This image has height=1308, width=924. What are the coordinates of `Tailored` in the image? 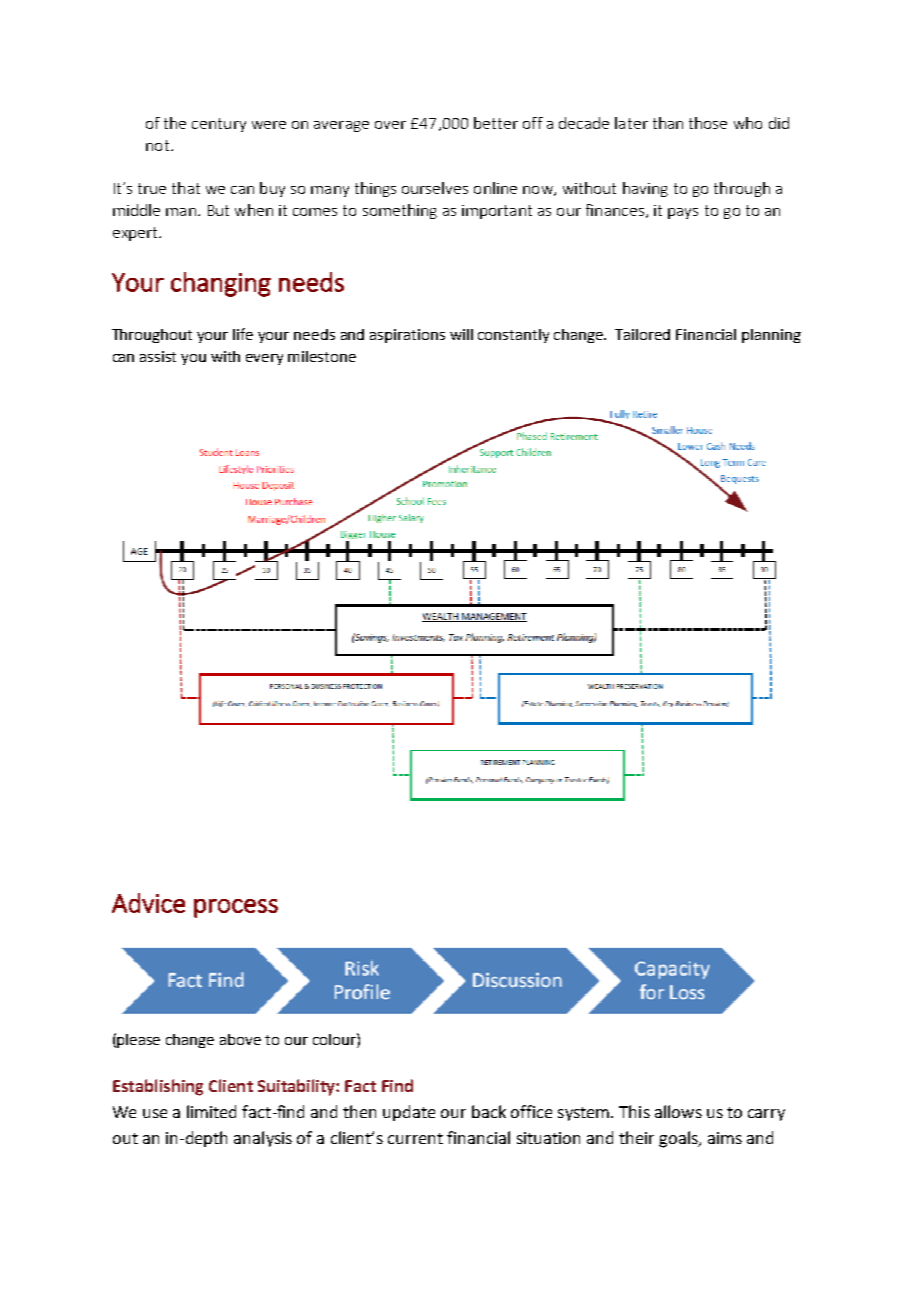 It's located at (642, 334).
